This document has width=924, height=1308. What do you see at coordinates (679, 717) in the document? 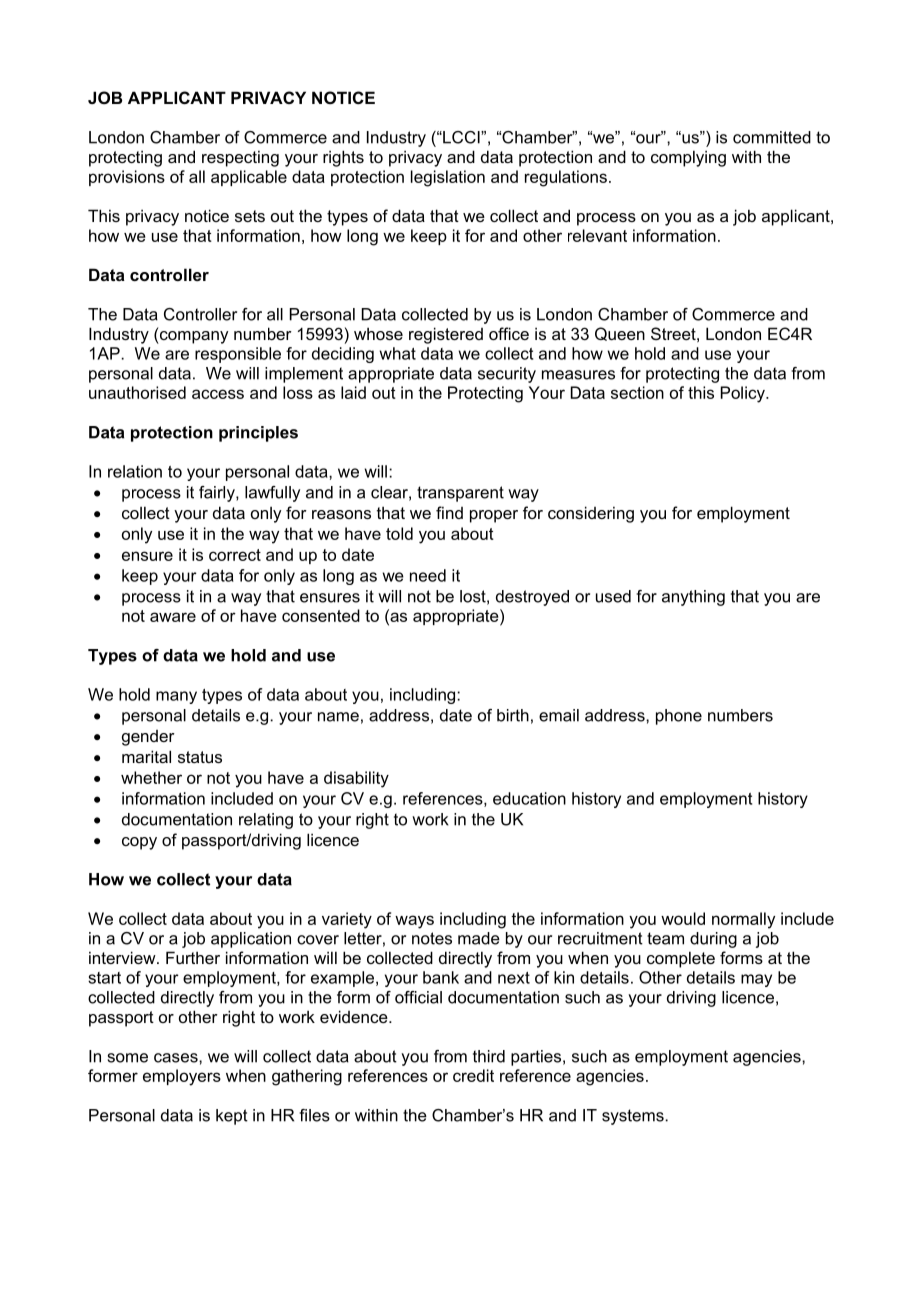
I see `phone` at bounding box center [679, 717].
